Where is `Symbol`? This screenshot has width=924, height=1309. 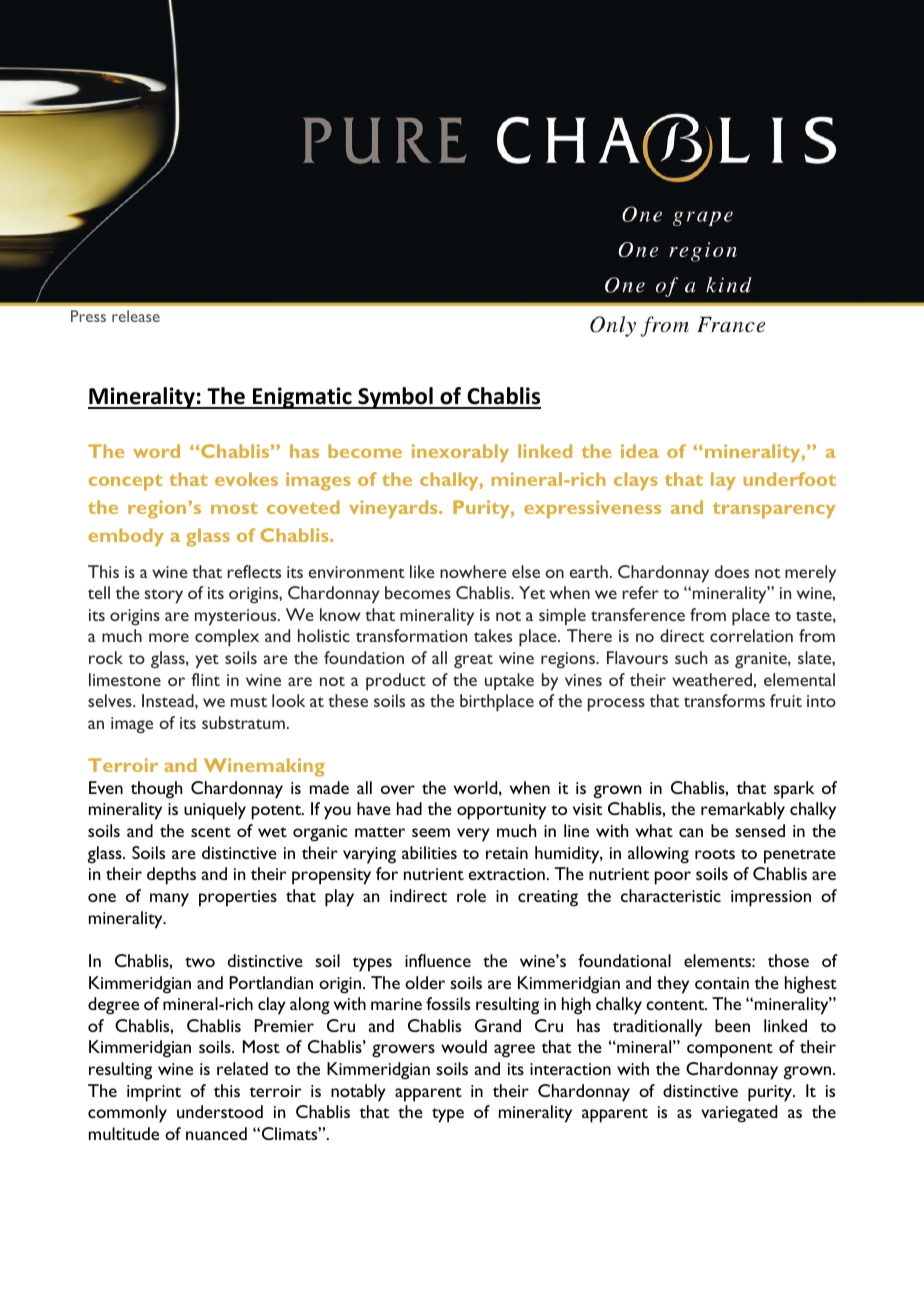 Symbol is located at coordinates (395, 398).
